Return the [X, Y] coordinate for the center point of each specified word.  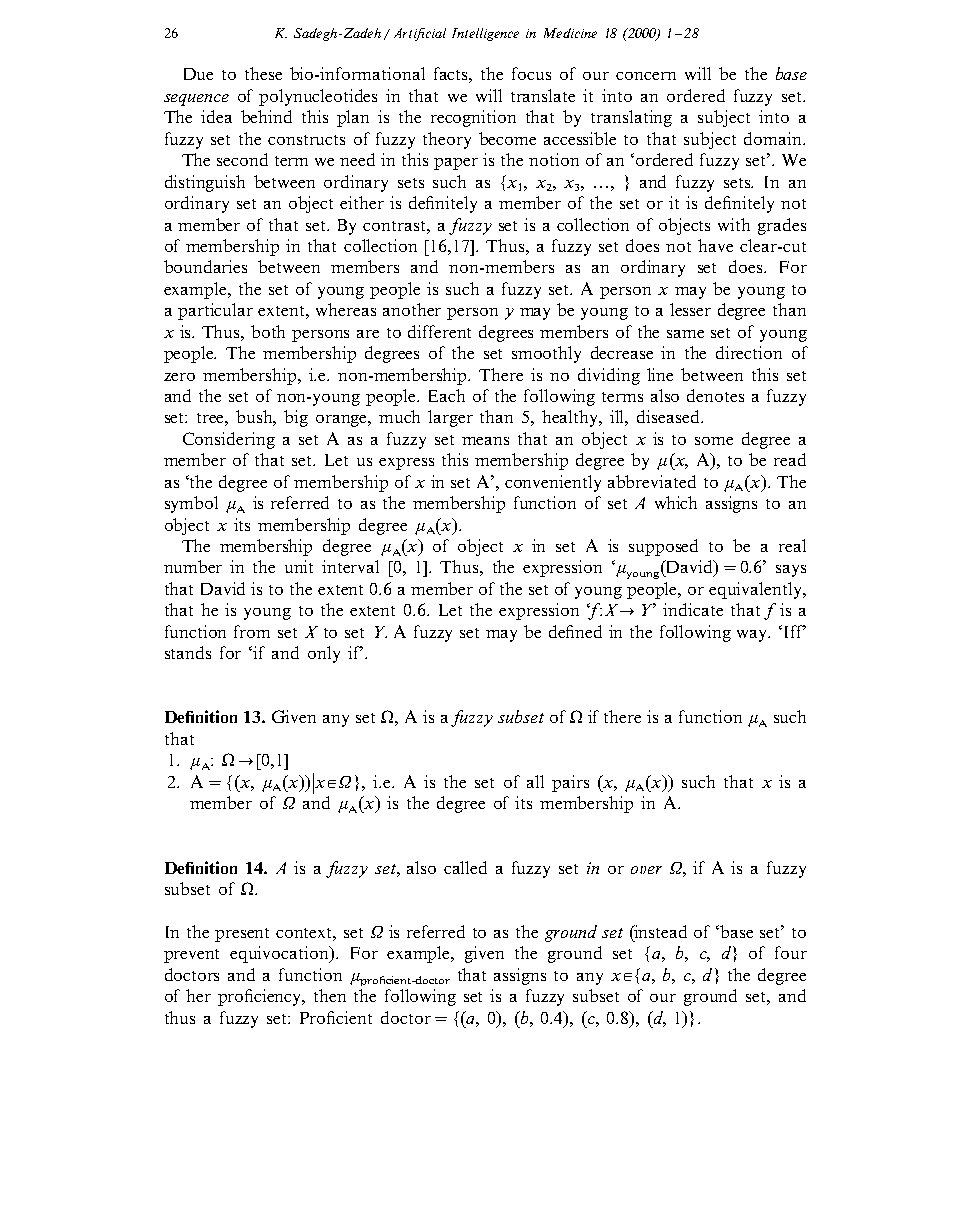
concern [646, 76]
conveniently [553, 483]
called [465, 867]
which [676, 502]
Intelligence [485, 34]
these [263, 73]
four [791, 952]
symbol [191, 504]
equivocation [280, 954]
